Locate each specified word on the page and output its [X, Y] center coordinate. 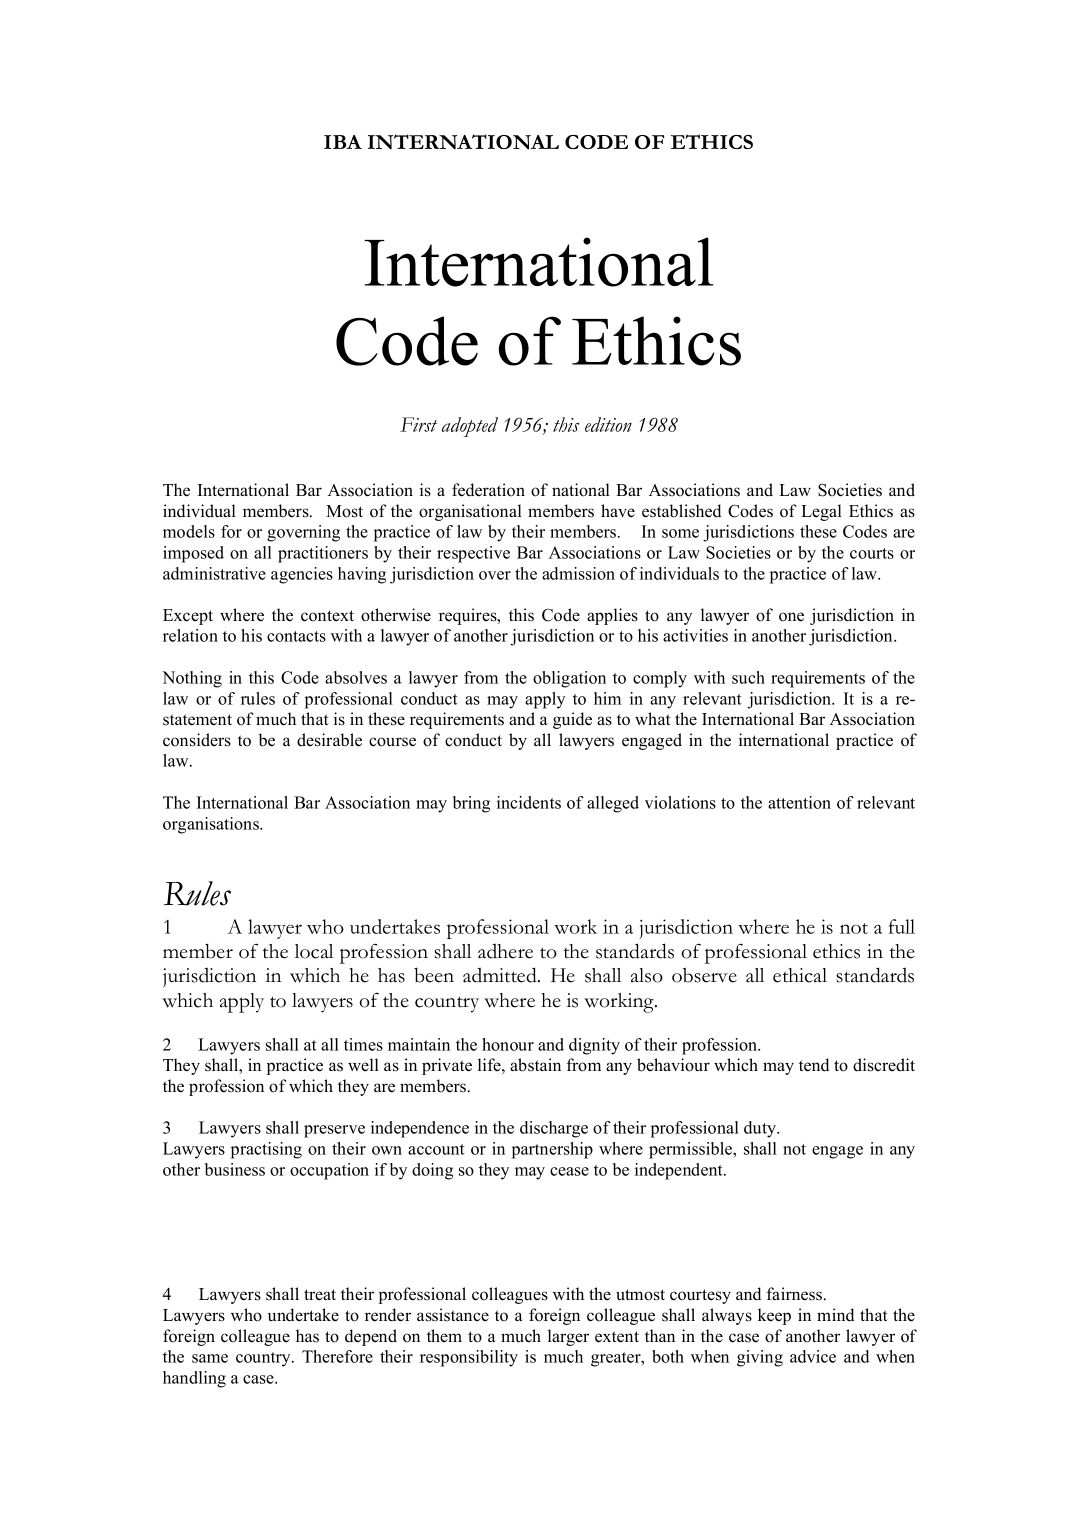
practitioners [323, 554]
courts [872, 553]
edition [608, 424]
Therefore [337, 1356]
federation [488, 490]
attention [799, 802]
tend [814, 1065]
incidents [529, 802]
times [363, 1044]
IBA [343, 142]
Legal [821, 512]
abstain [535, 1065]
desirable [329, 740]
